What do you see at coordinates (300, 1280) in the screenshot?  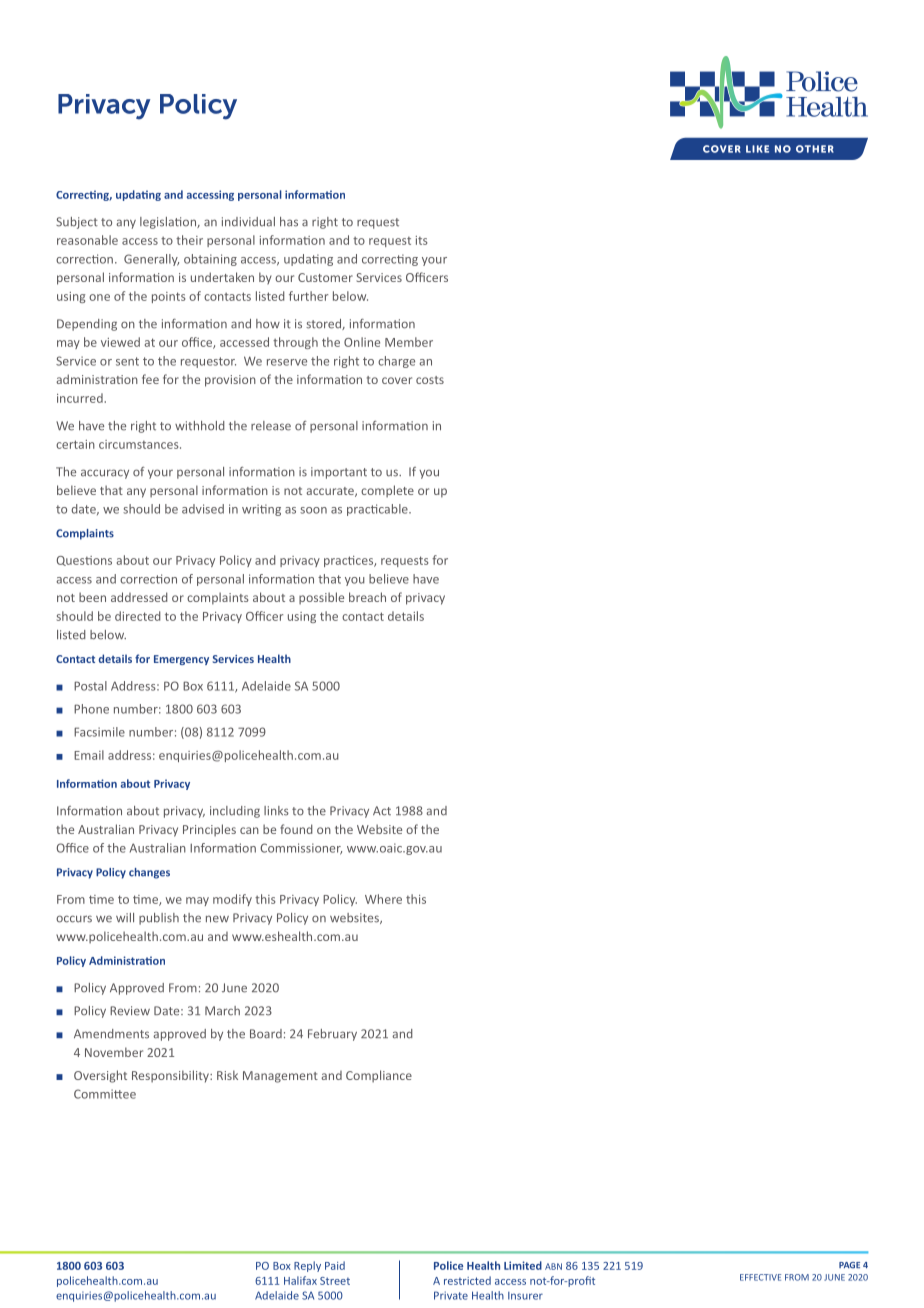 I see `Halifax` at bounding box center [300, 1280].
